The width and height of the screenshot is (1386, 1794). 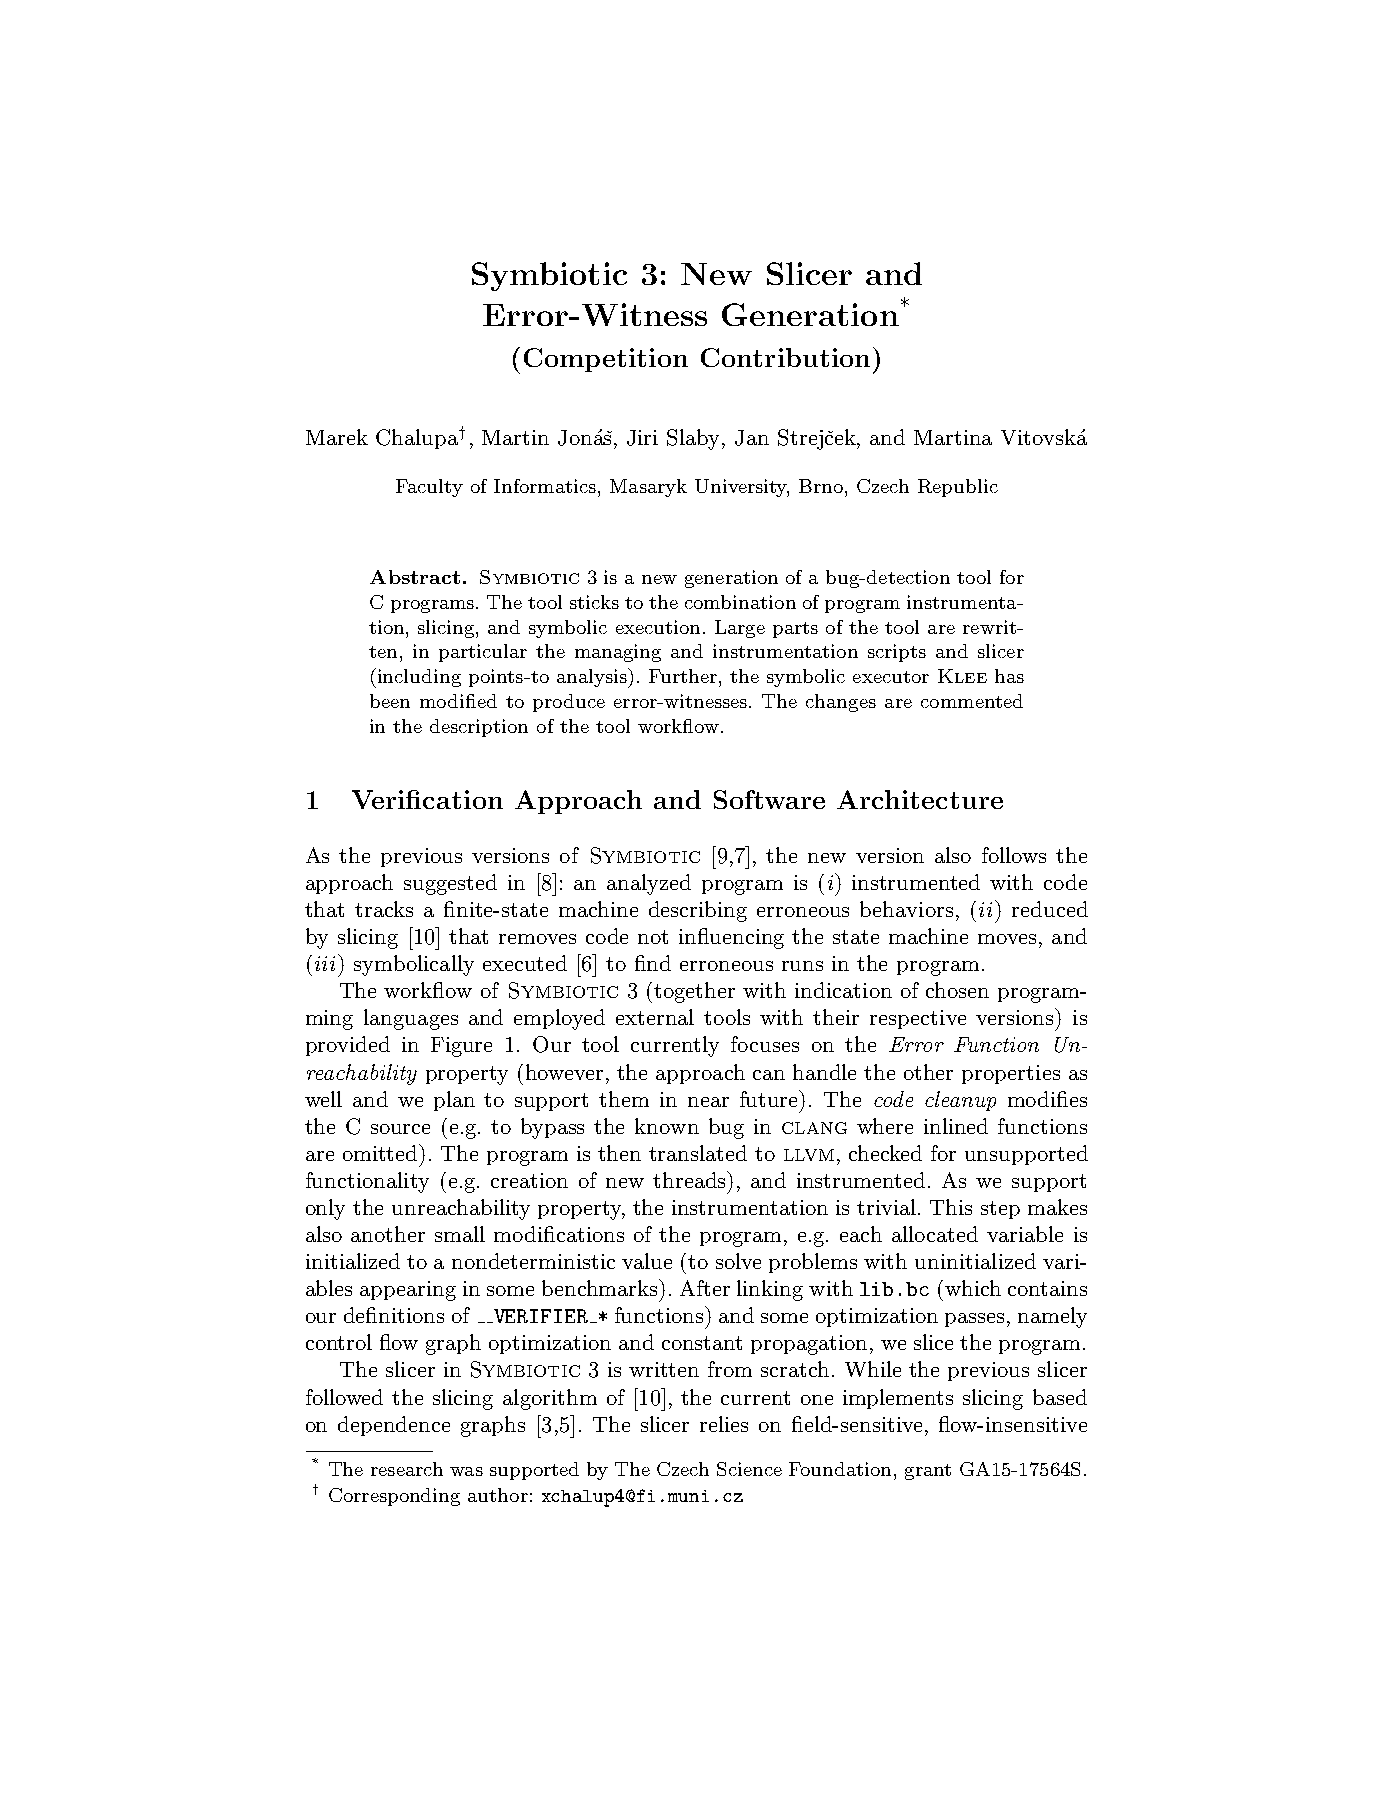 What do you see at coordinates (958, 488) in the screenshot?
I see `Republic` at bounding box center [958, 488].
